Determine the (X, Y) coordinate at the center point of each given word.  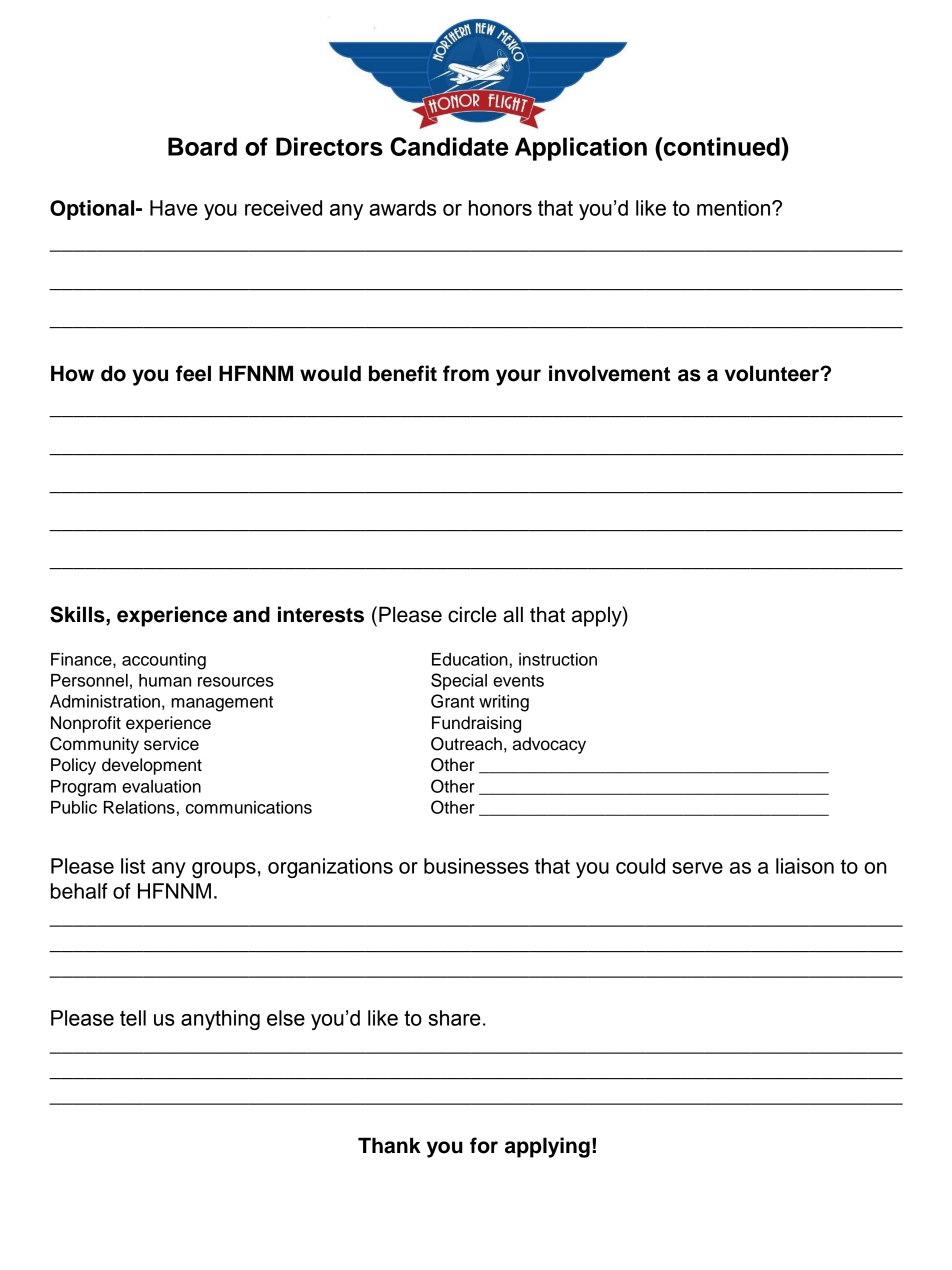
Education (470, 659)
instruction (558, 659)
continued (721, 146)
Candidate (449, 146)
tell (133, 1018)
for (484, 1145)
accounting (164, 661)
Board (202, 146)
